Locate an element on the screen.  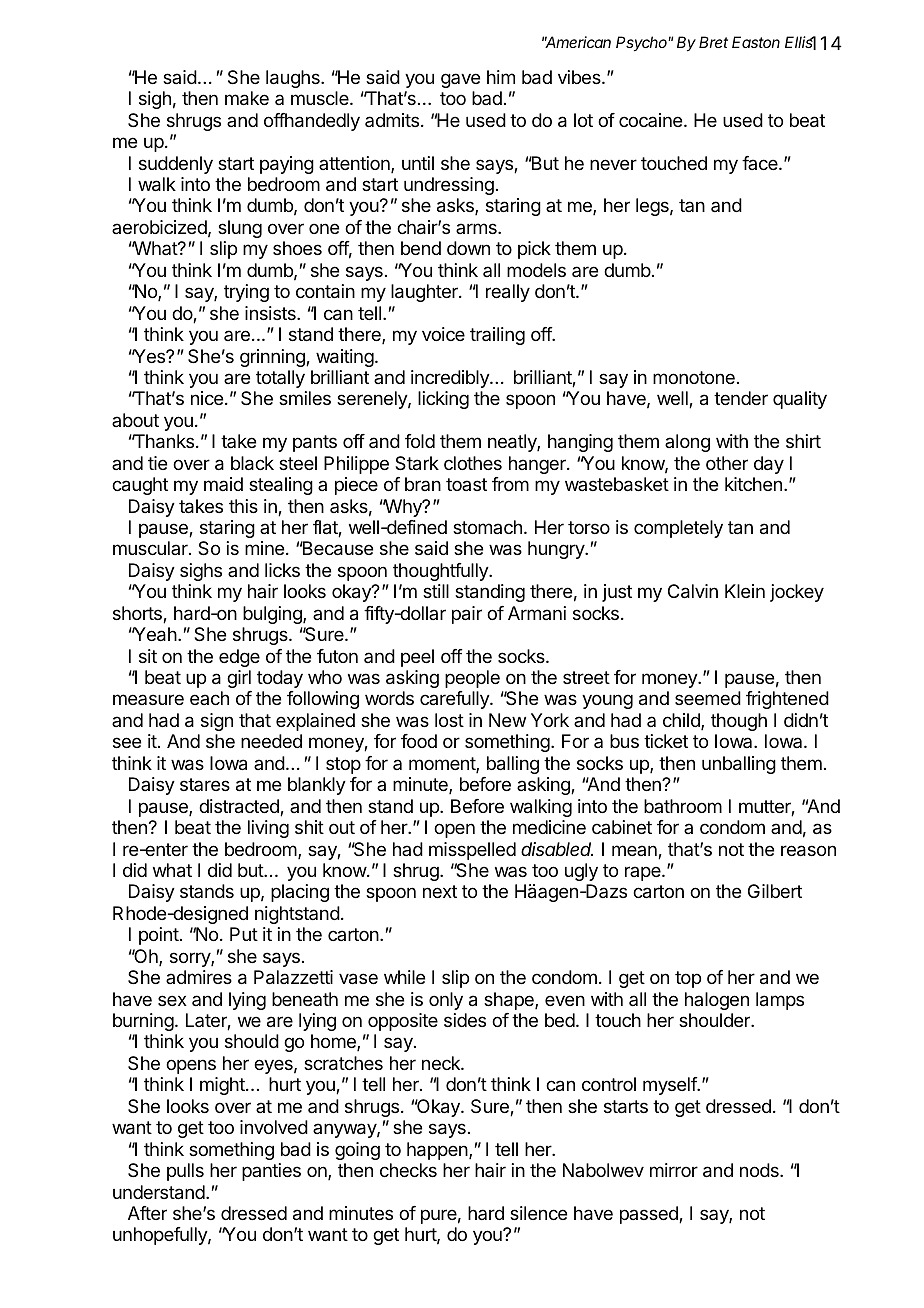
Bret is located at coordinates (713, 42).
